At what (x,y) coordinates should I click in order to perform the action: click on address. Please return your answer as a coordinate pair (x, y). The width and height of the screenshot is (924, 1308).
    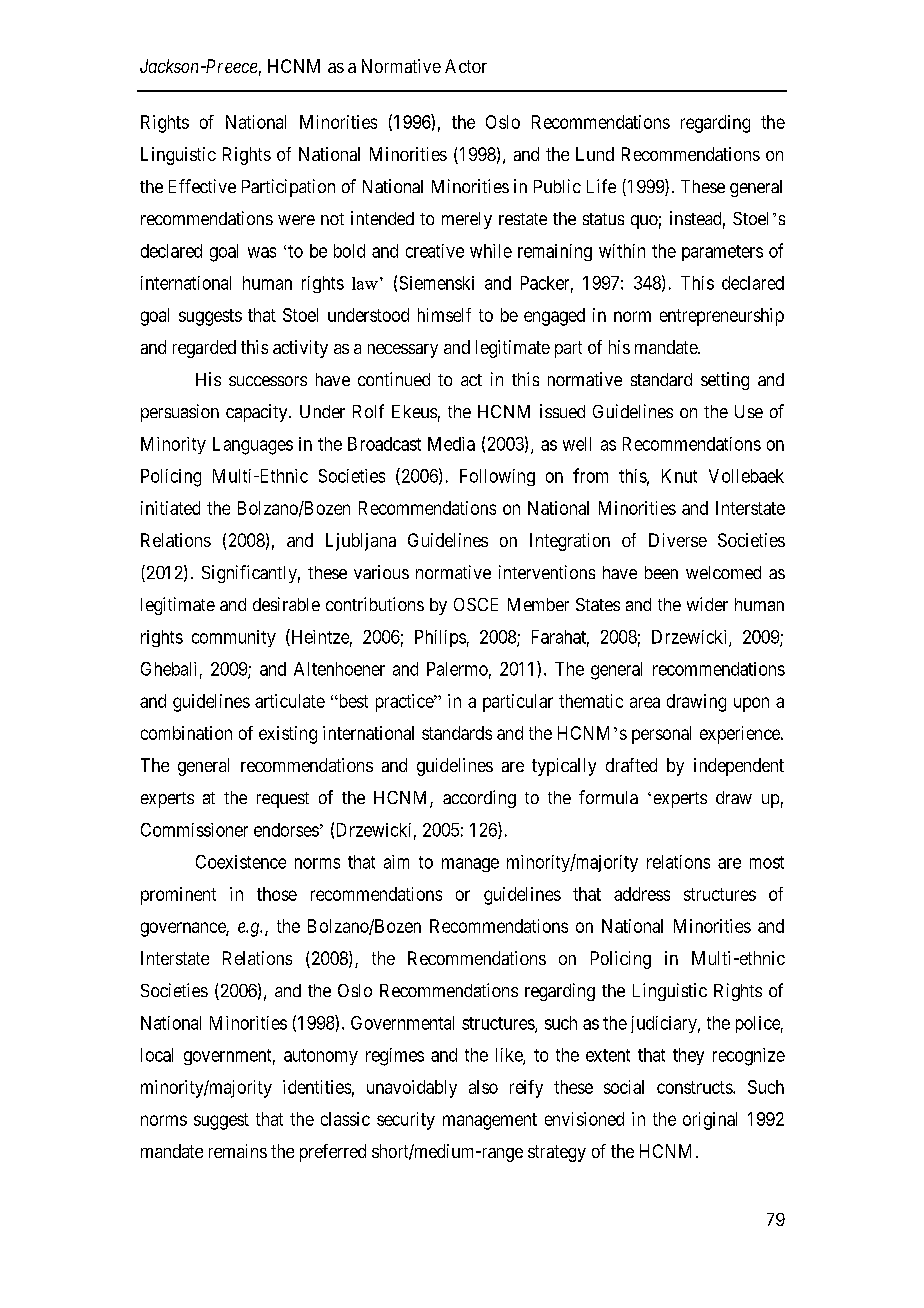
    Looking at the image, I should click on (642, 894).
